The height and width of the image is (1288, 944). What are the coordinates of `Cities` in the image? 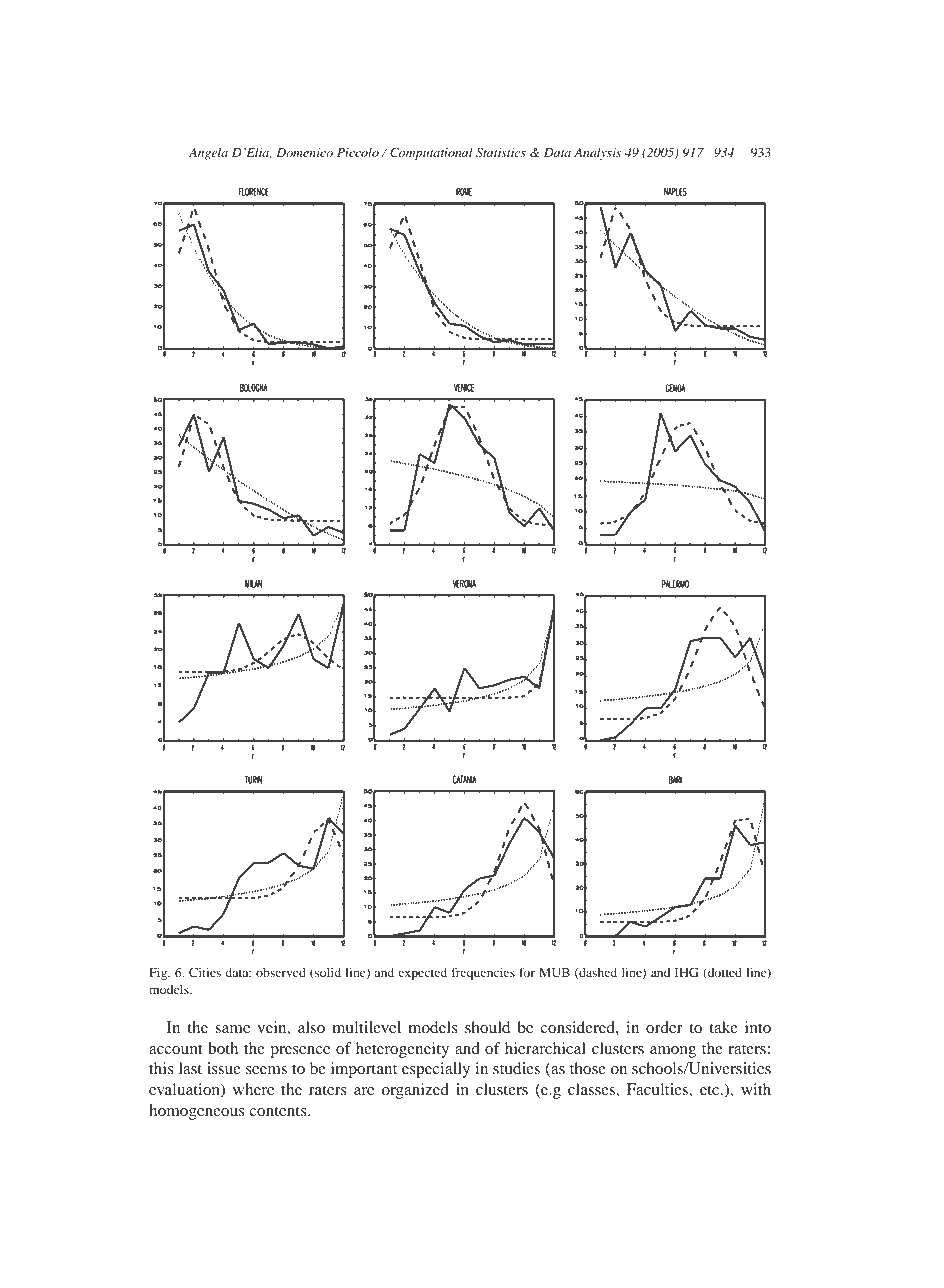 It's located at (205, 972).
